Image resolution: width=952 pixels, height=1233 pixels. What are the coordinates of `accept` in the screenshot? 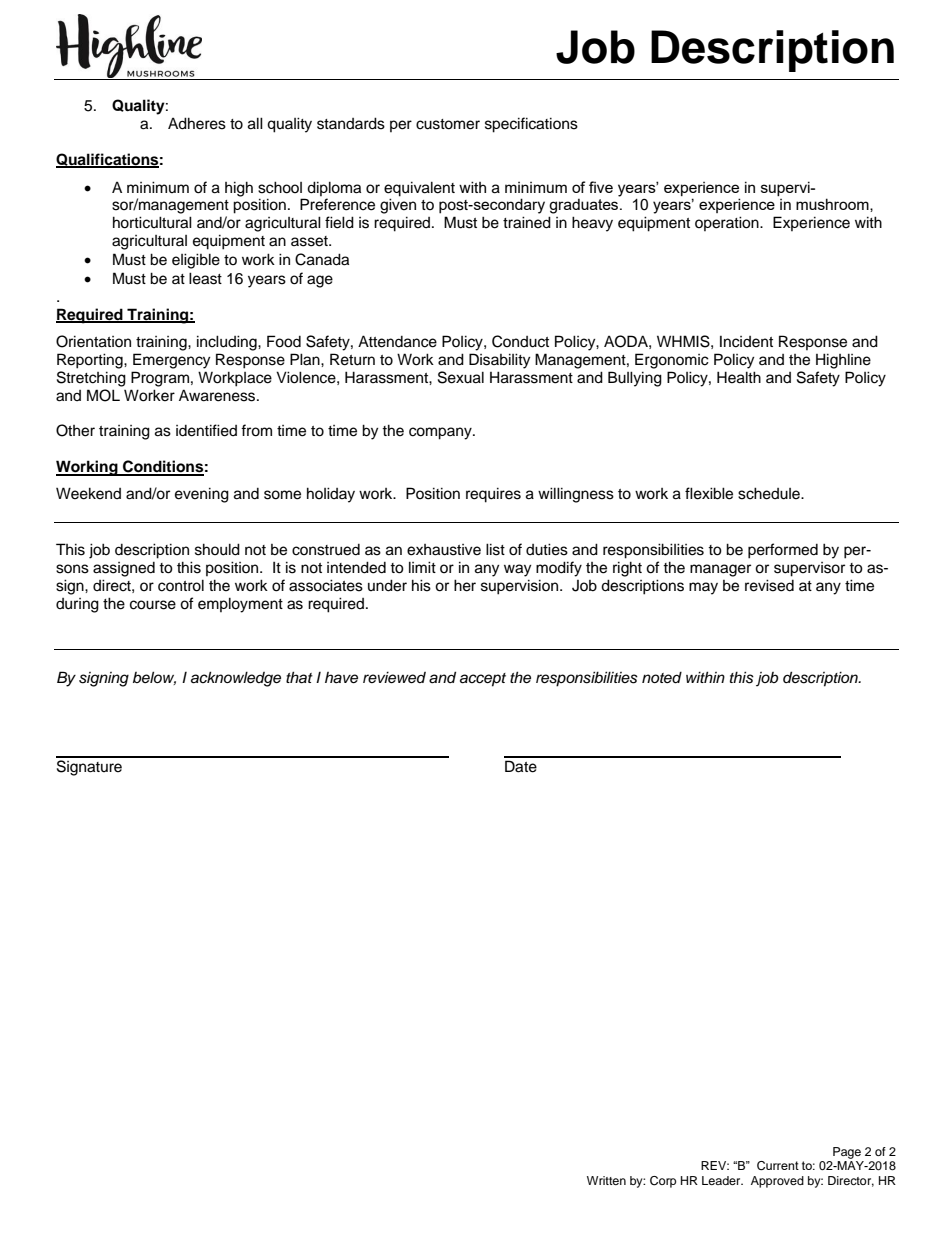 It's located at (483, 680).
